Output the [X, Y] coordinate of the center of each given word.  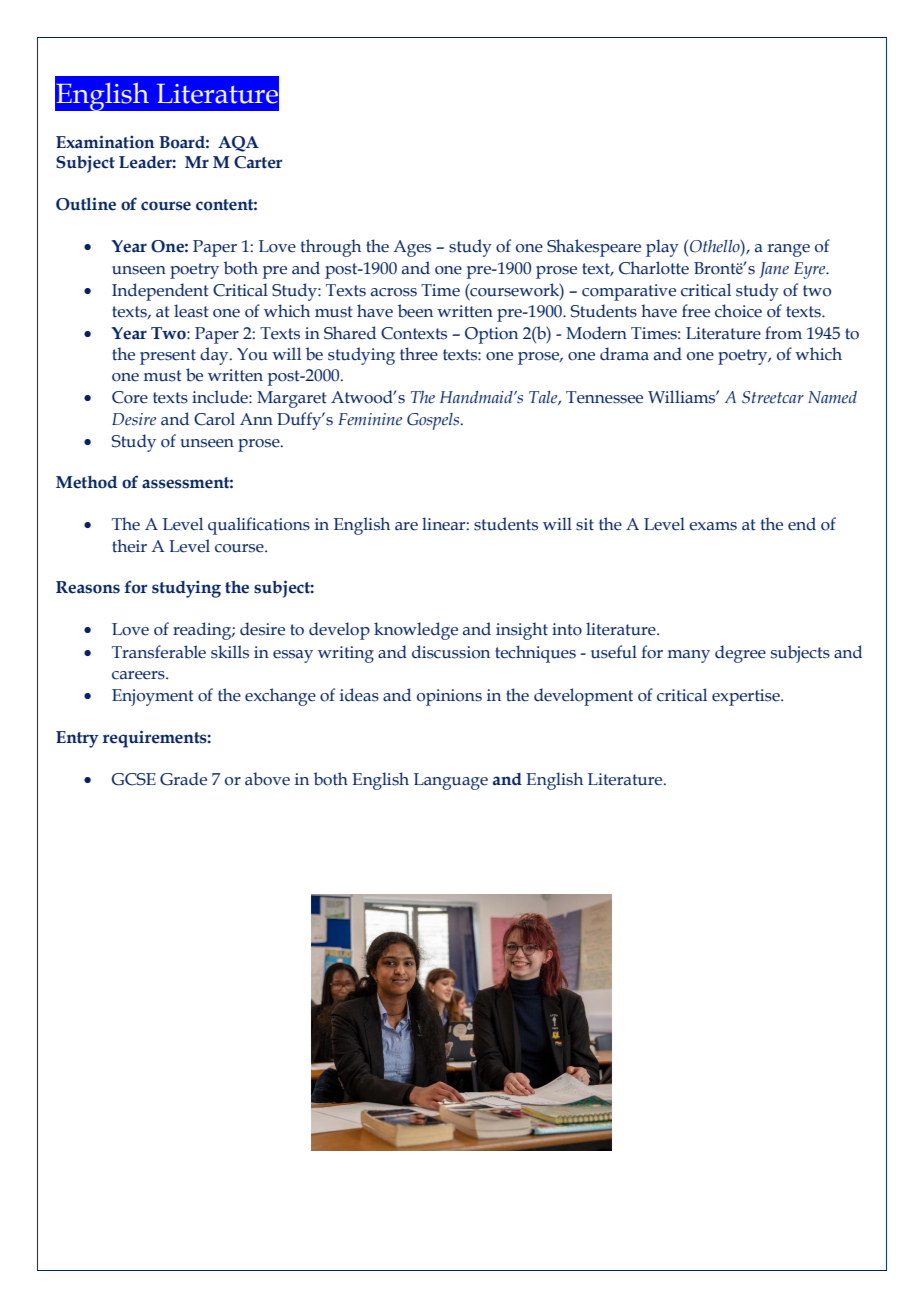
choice [738, 311]
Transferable [159, 652]
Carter [258, 162]
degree [740, 654]
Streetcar [773, 397]
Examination [105, 142]
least [191, 311]
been [415, 311]
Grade [183, 779]
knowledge [416, 631]
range [788, 250]
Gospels [434, 421]
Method [86, 482]
